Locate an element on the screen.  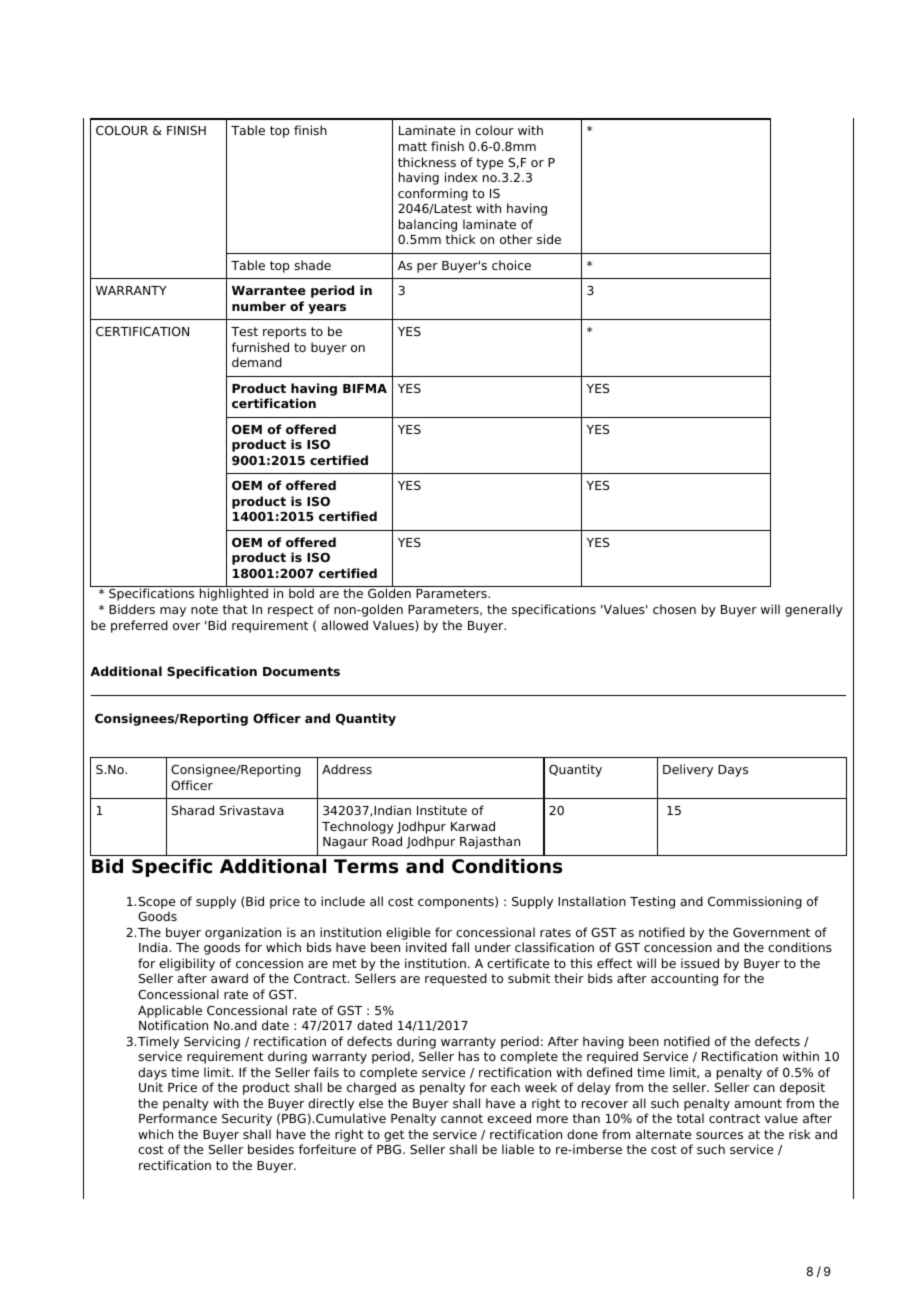
Security is located at coordinates (247, 1119).
